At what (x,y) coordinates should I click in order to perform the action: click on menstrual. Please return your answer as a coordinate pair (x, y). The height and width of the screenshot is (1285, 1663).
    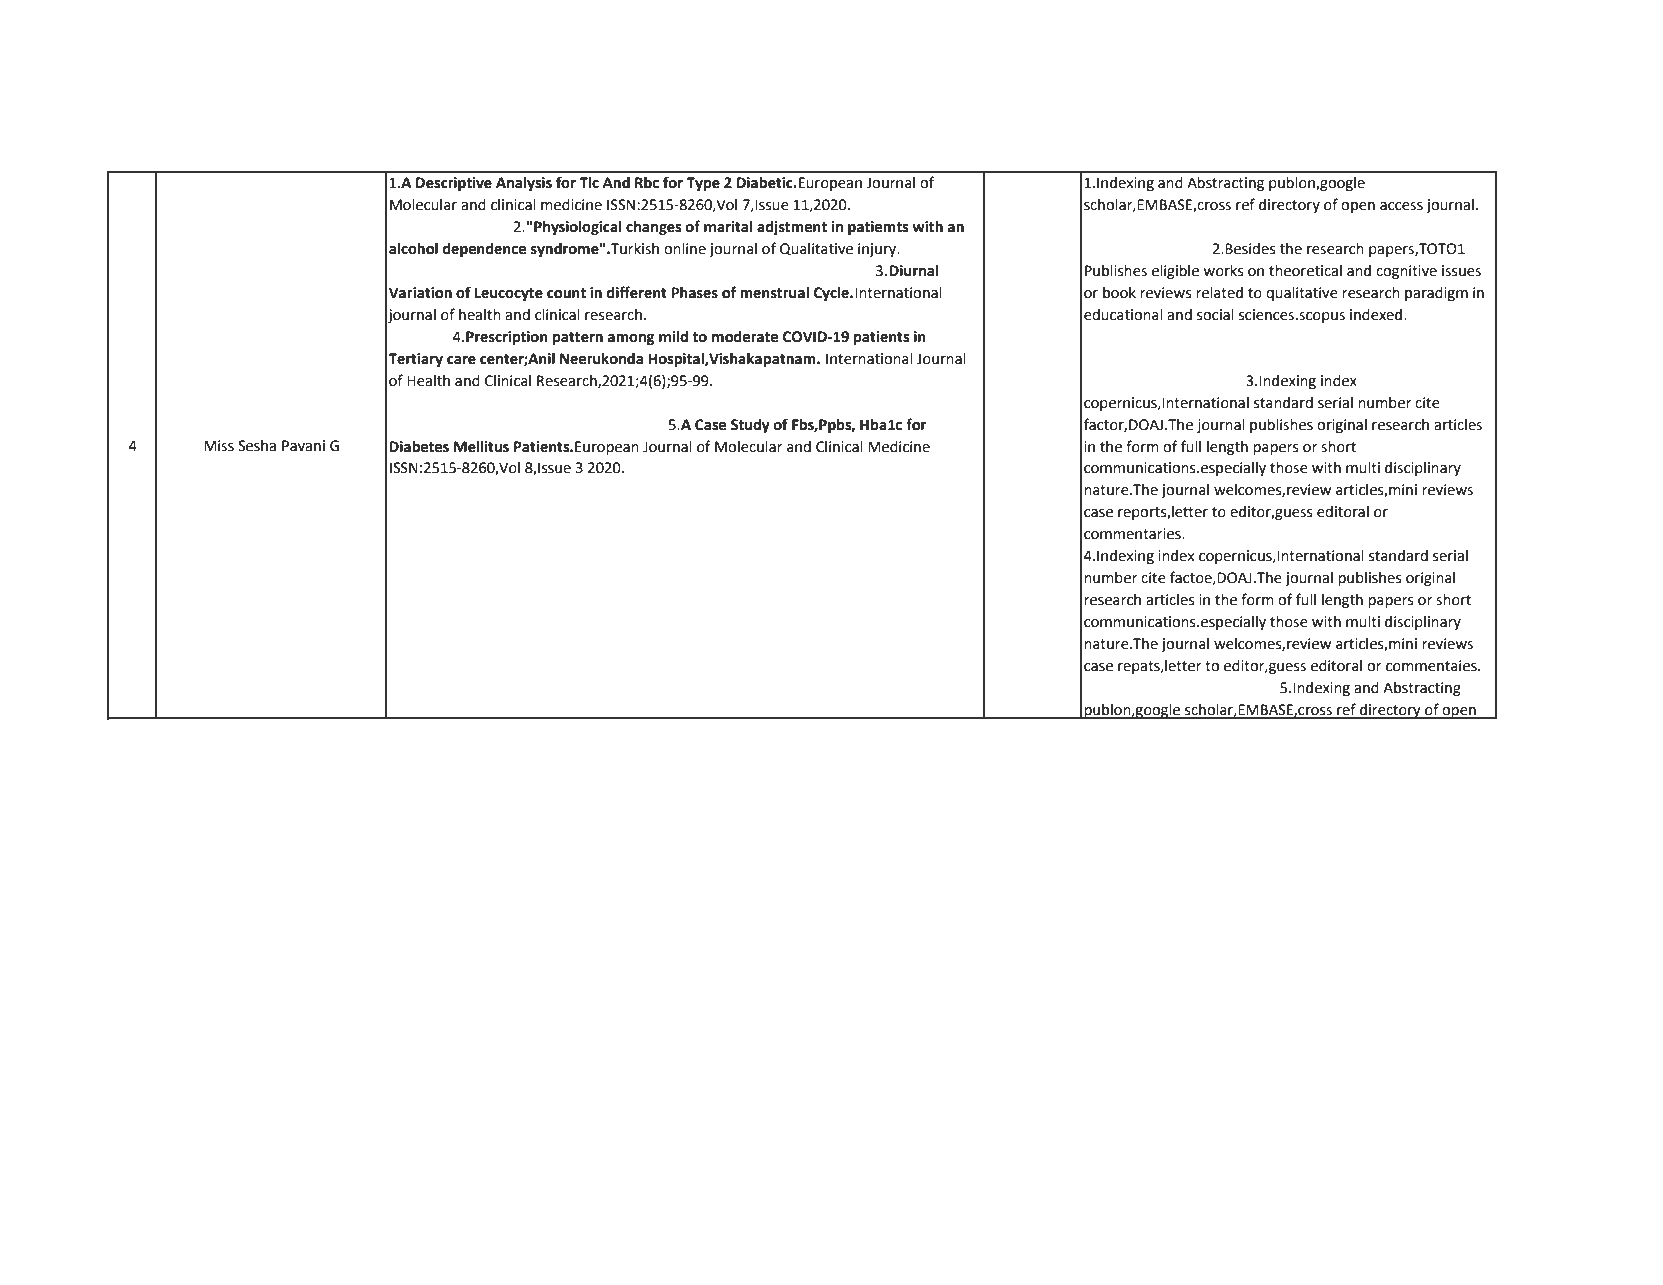
    Looking at the image, I should click on (774, 293).
